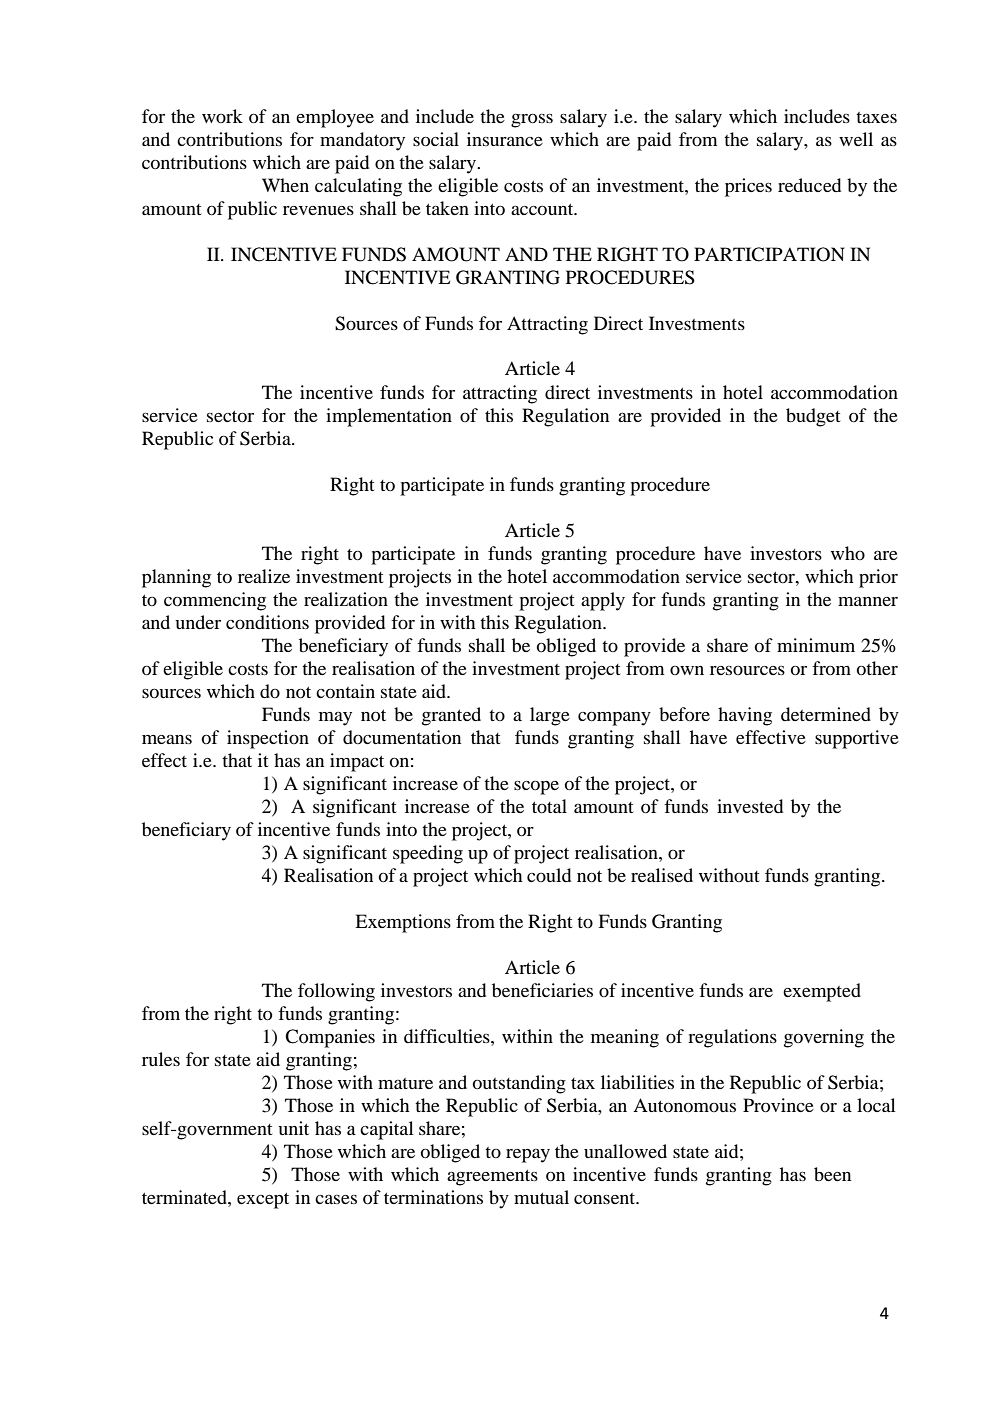  What do you see at coordinates (848, 553) in the screenshot?
I see `who` at bounding box center [848, 553].
